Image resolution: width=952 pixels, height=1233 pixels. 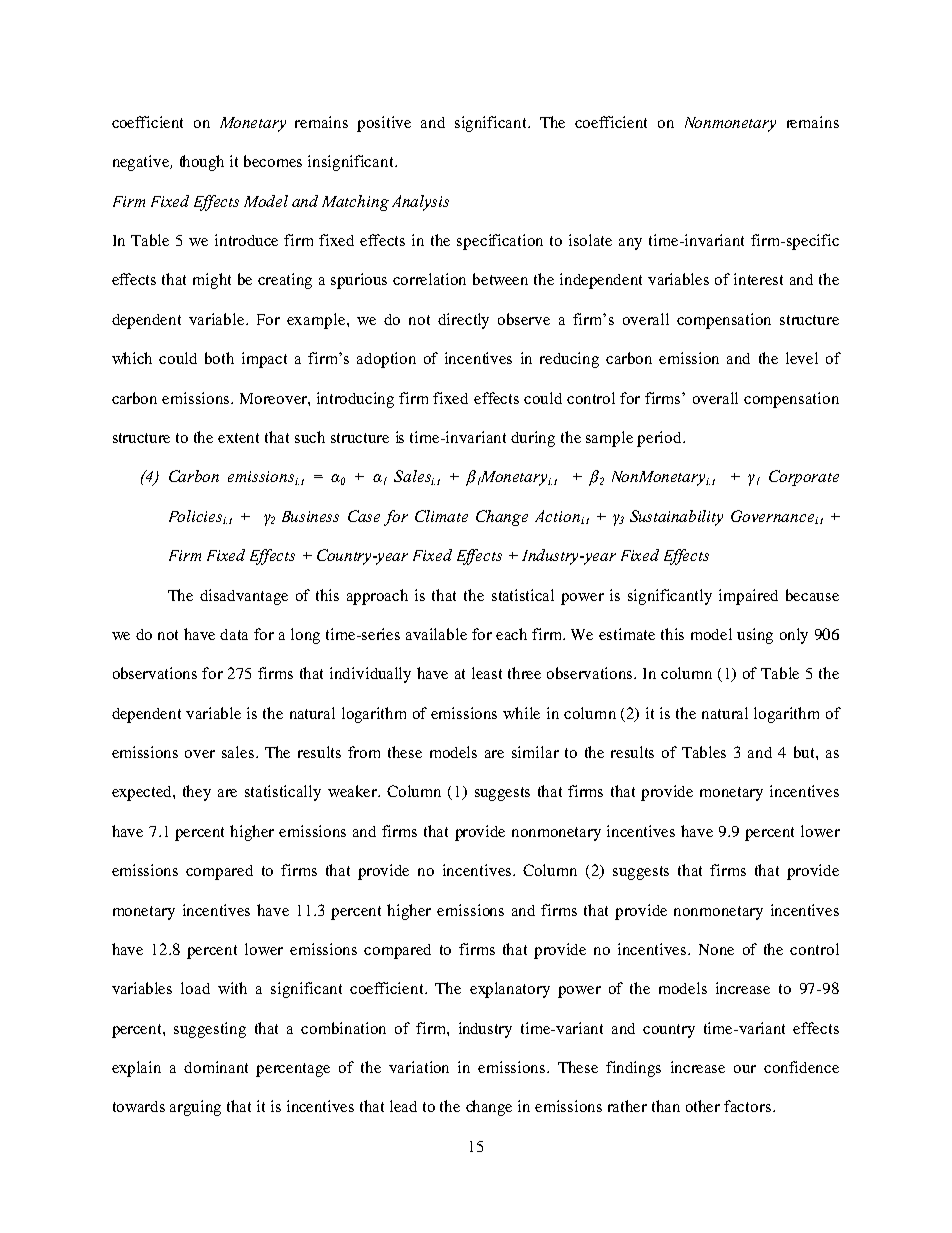 I want to click on they, so click(x=197, y=793).
